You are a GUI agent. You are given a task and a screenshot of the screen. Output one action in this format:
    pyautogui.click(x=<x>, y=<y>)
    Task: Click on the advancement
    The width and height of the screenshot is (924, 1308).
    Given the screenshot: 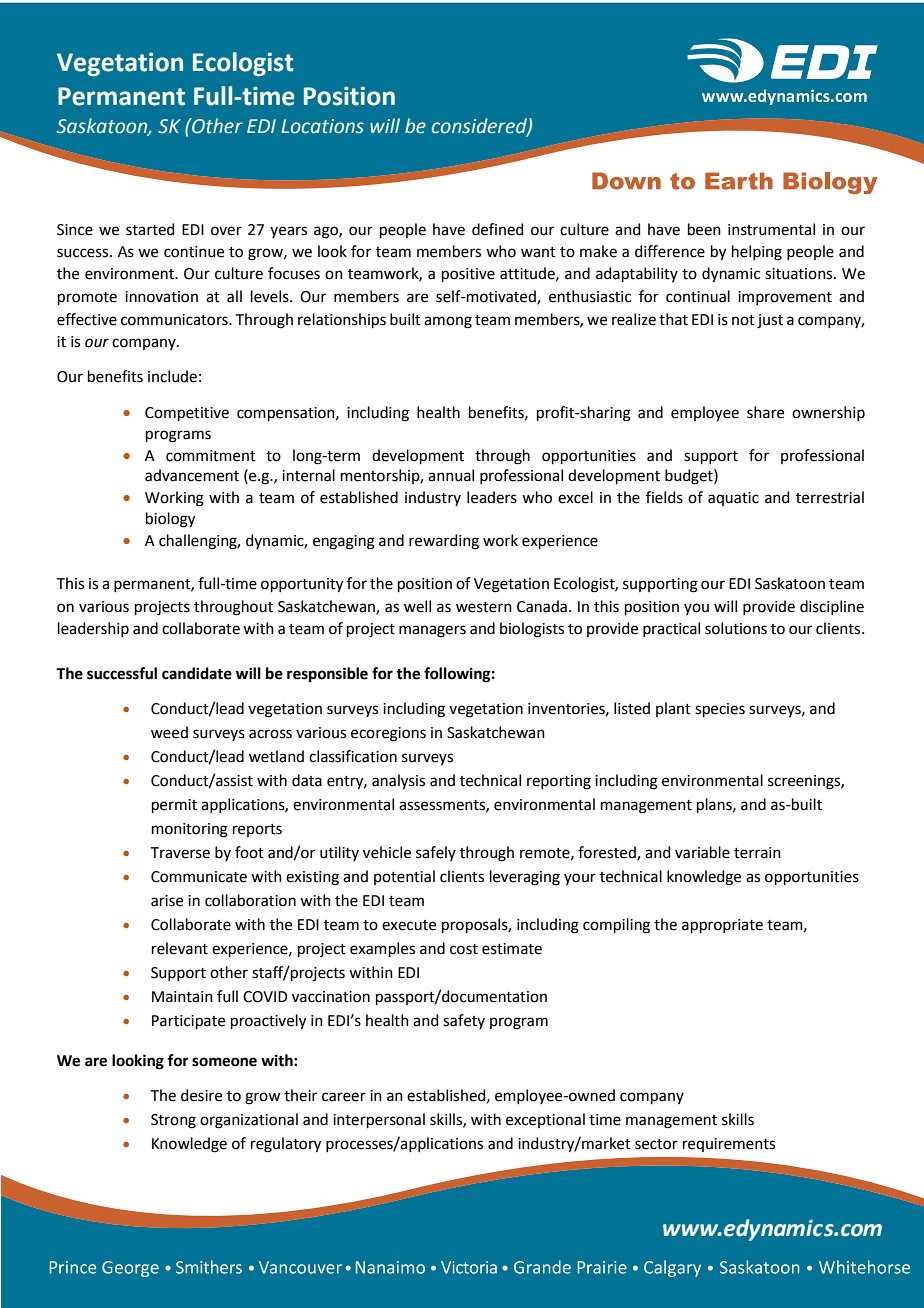 What is the action you would take?
    pyautogui.click(x=192, y=475)
